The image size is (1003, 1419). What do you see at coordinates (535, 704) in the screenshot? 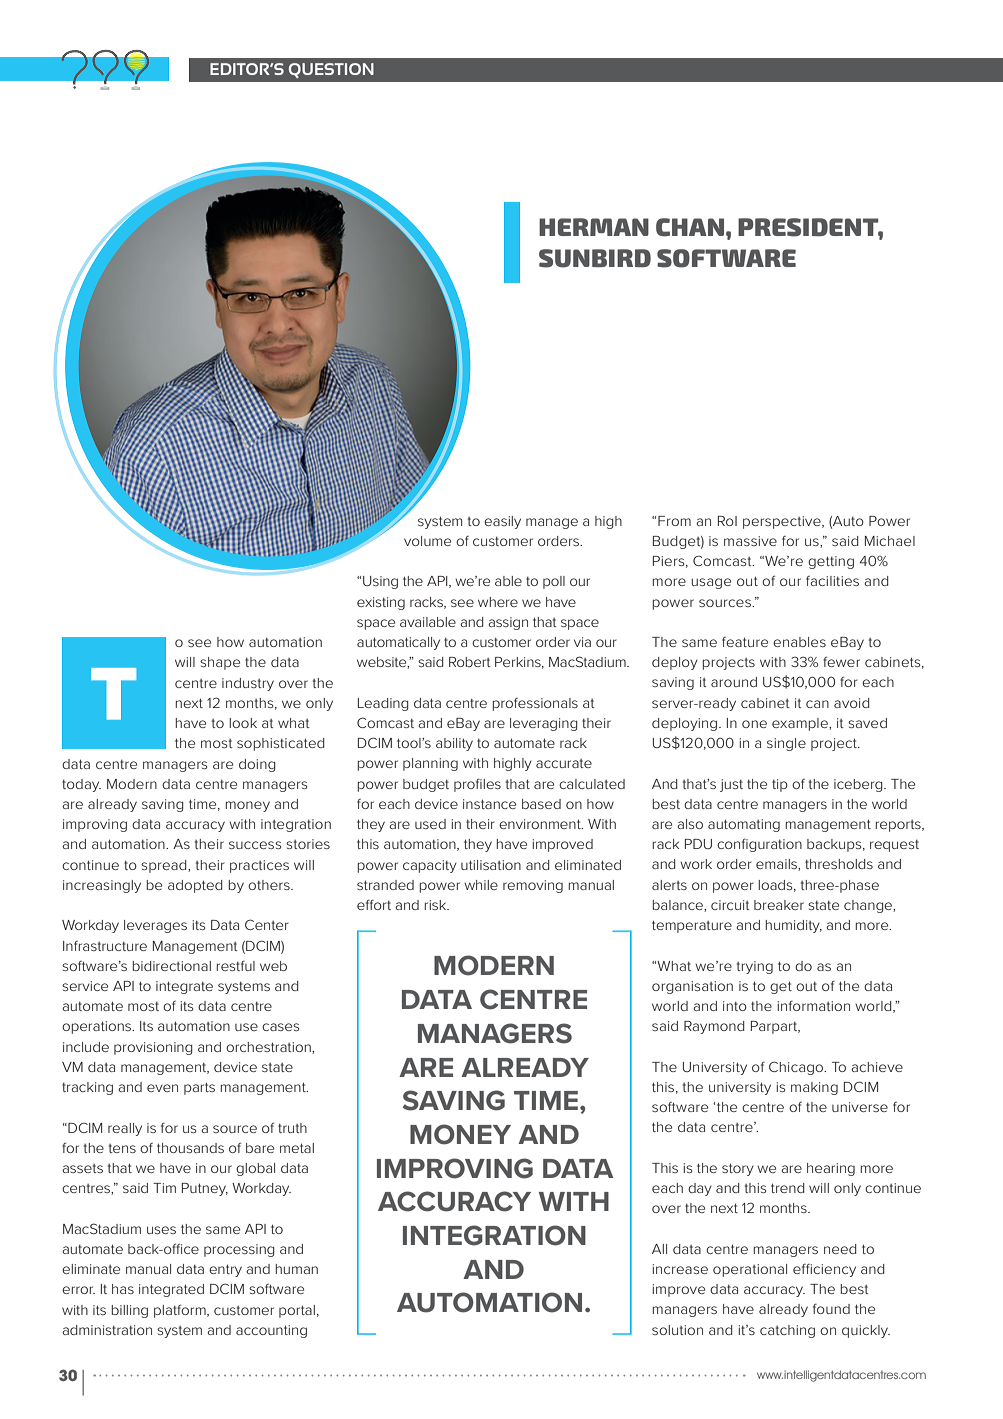
I see `professionals` at bounding box center [535, 704].
